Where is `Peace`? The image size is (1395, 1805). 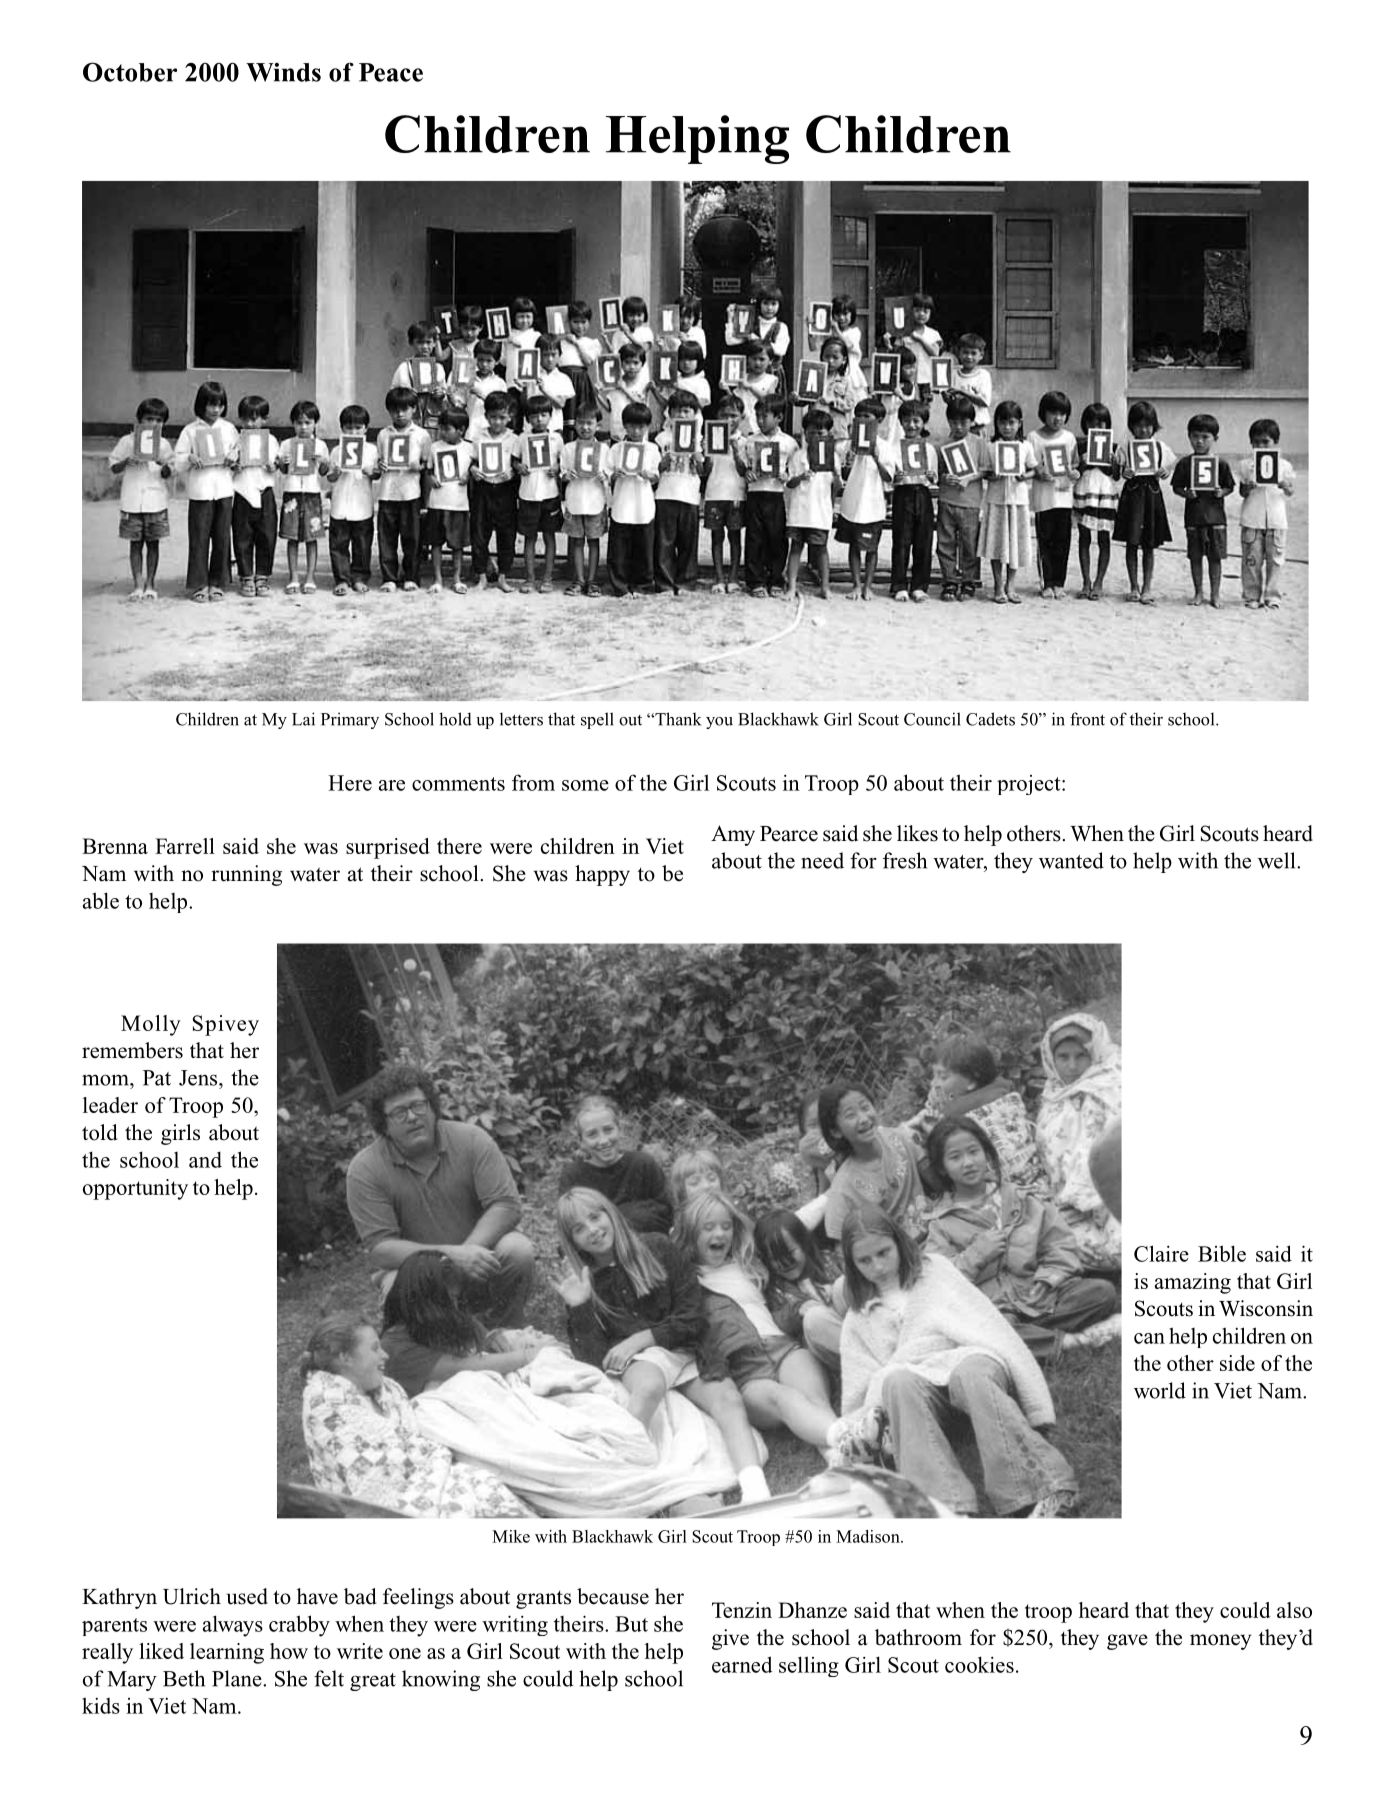 Peace is located at coordinates (391, 72).
